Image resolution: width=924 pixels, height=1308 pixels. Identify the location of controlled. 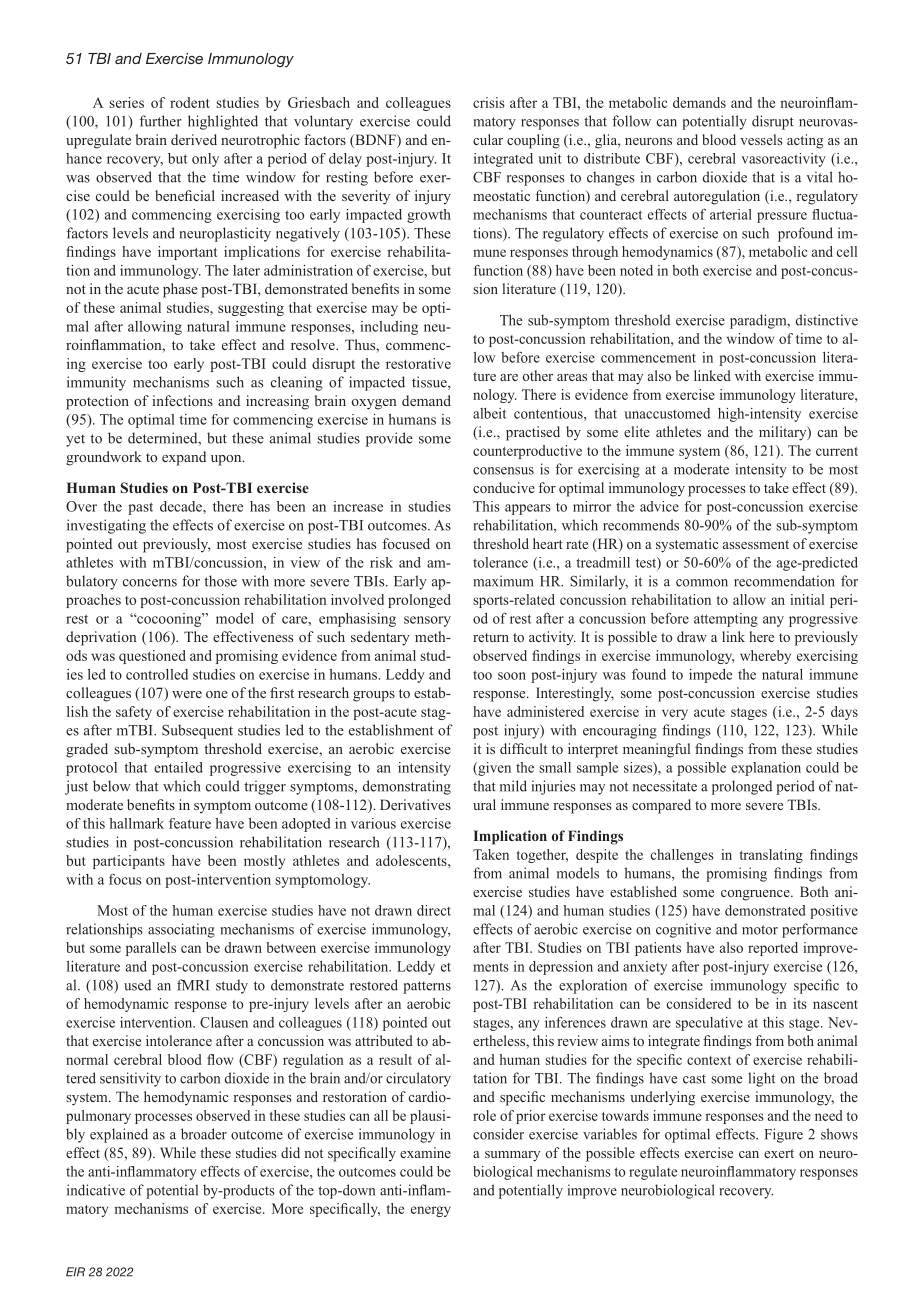
(157, 674).
